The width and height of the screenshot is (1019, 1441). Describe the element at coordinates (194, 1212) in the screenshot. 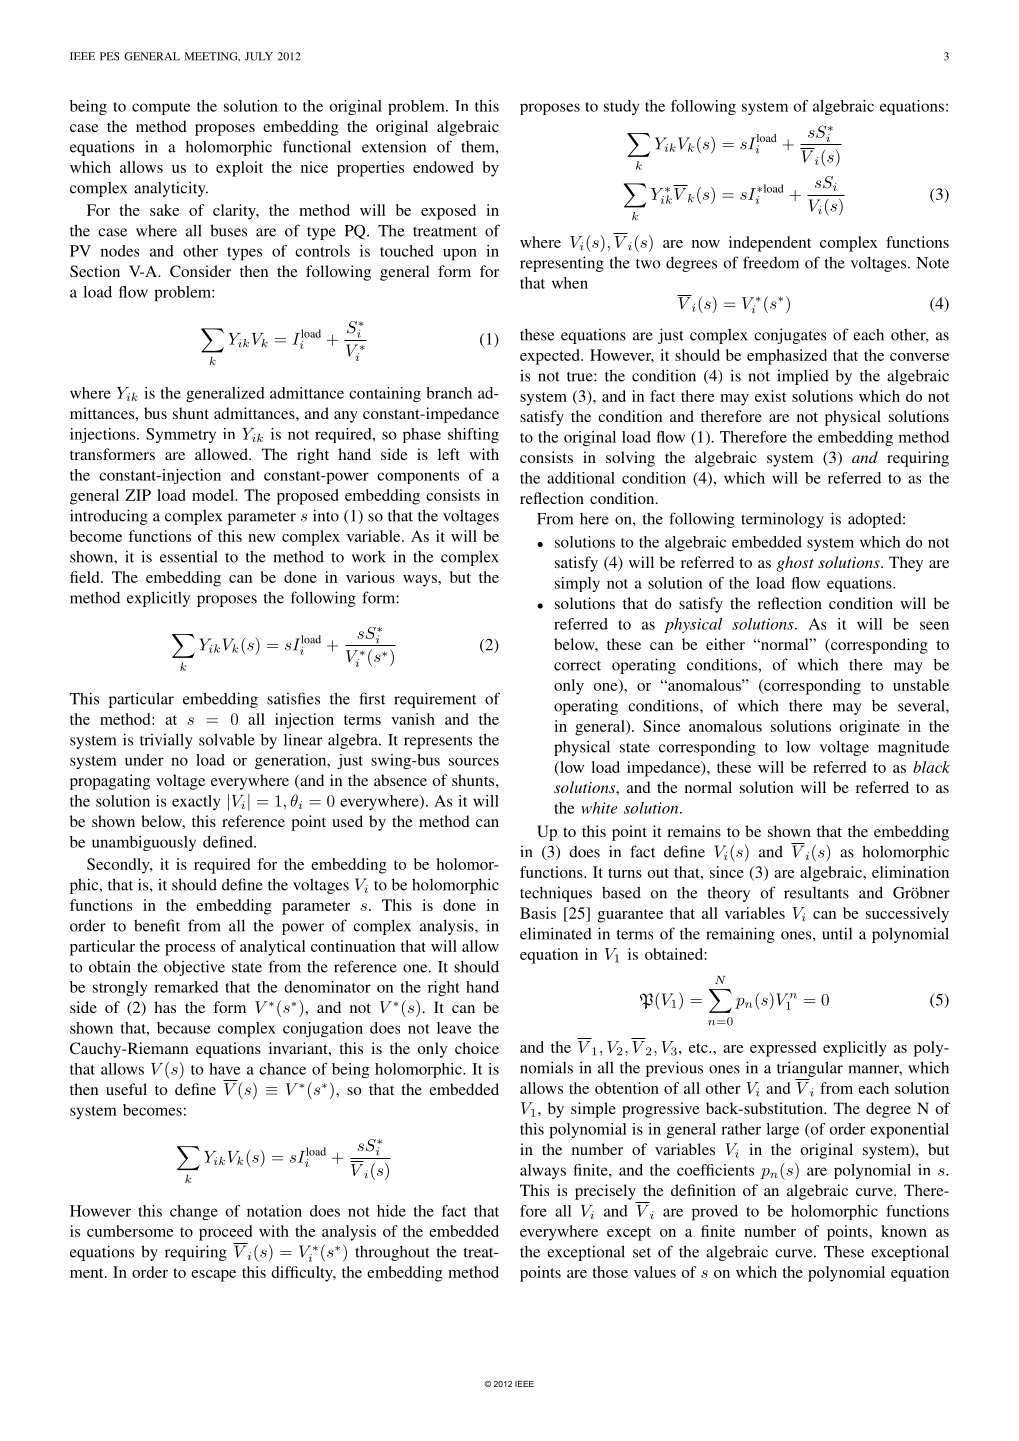

I see `change` at that location.
